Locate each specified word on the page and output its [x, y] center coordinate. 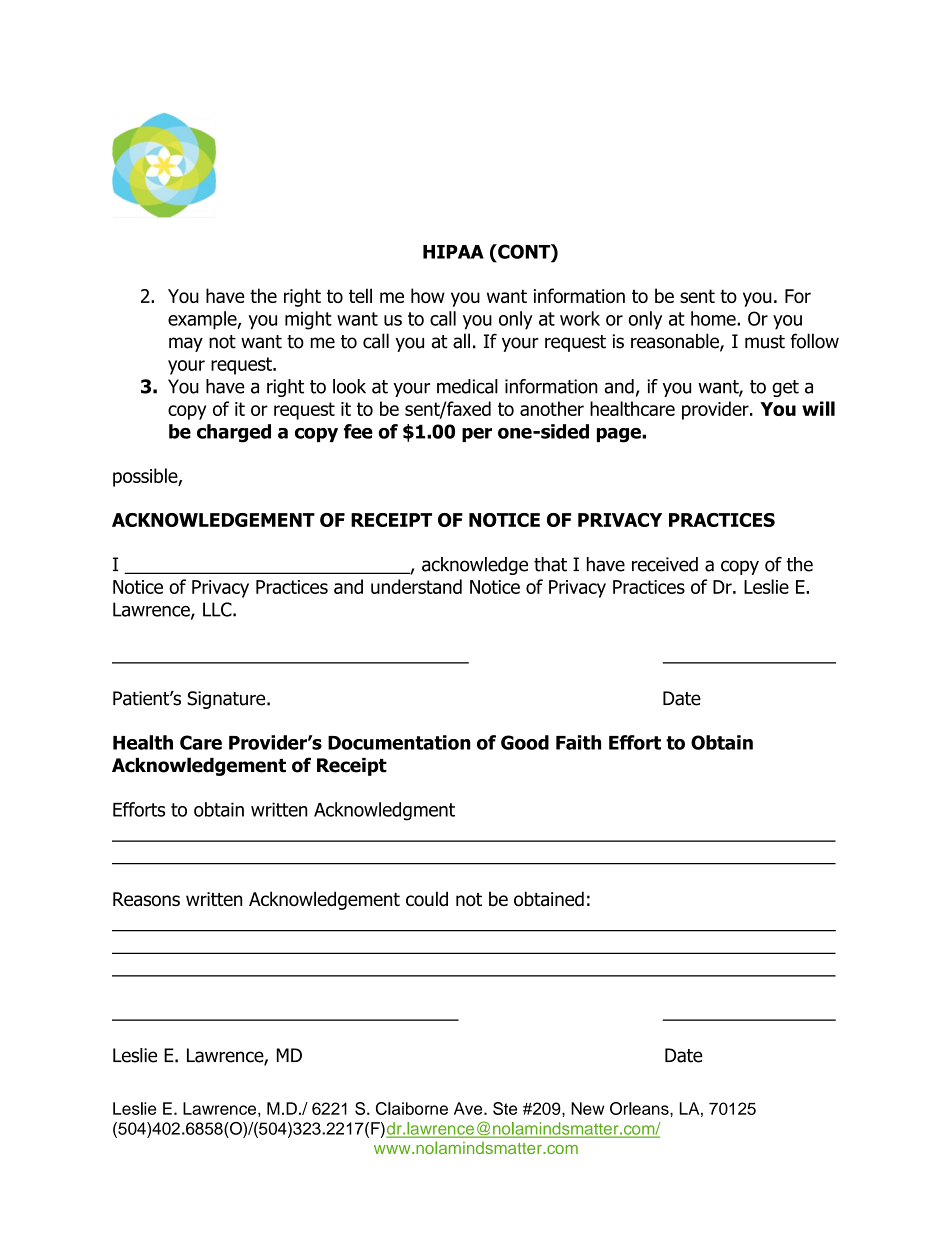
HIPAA [453, 252]
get [785, 388]
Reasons [146, 899]
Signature [227, 700]
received [665, 564]
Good [525, 742]
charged [234, 433]
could [427, 899]
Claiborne [412, 1108]
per [477, 435]
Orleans [640, 1108]
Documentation [399, 742]
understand [416, 586]
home [714, 318]
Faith [578, 742]
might [308, 320]
